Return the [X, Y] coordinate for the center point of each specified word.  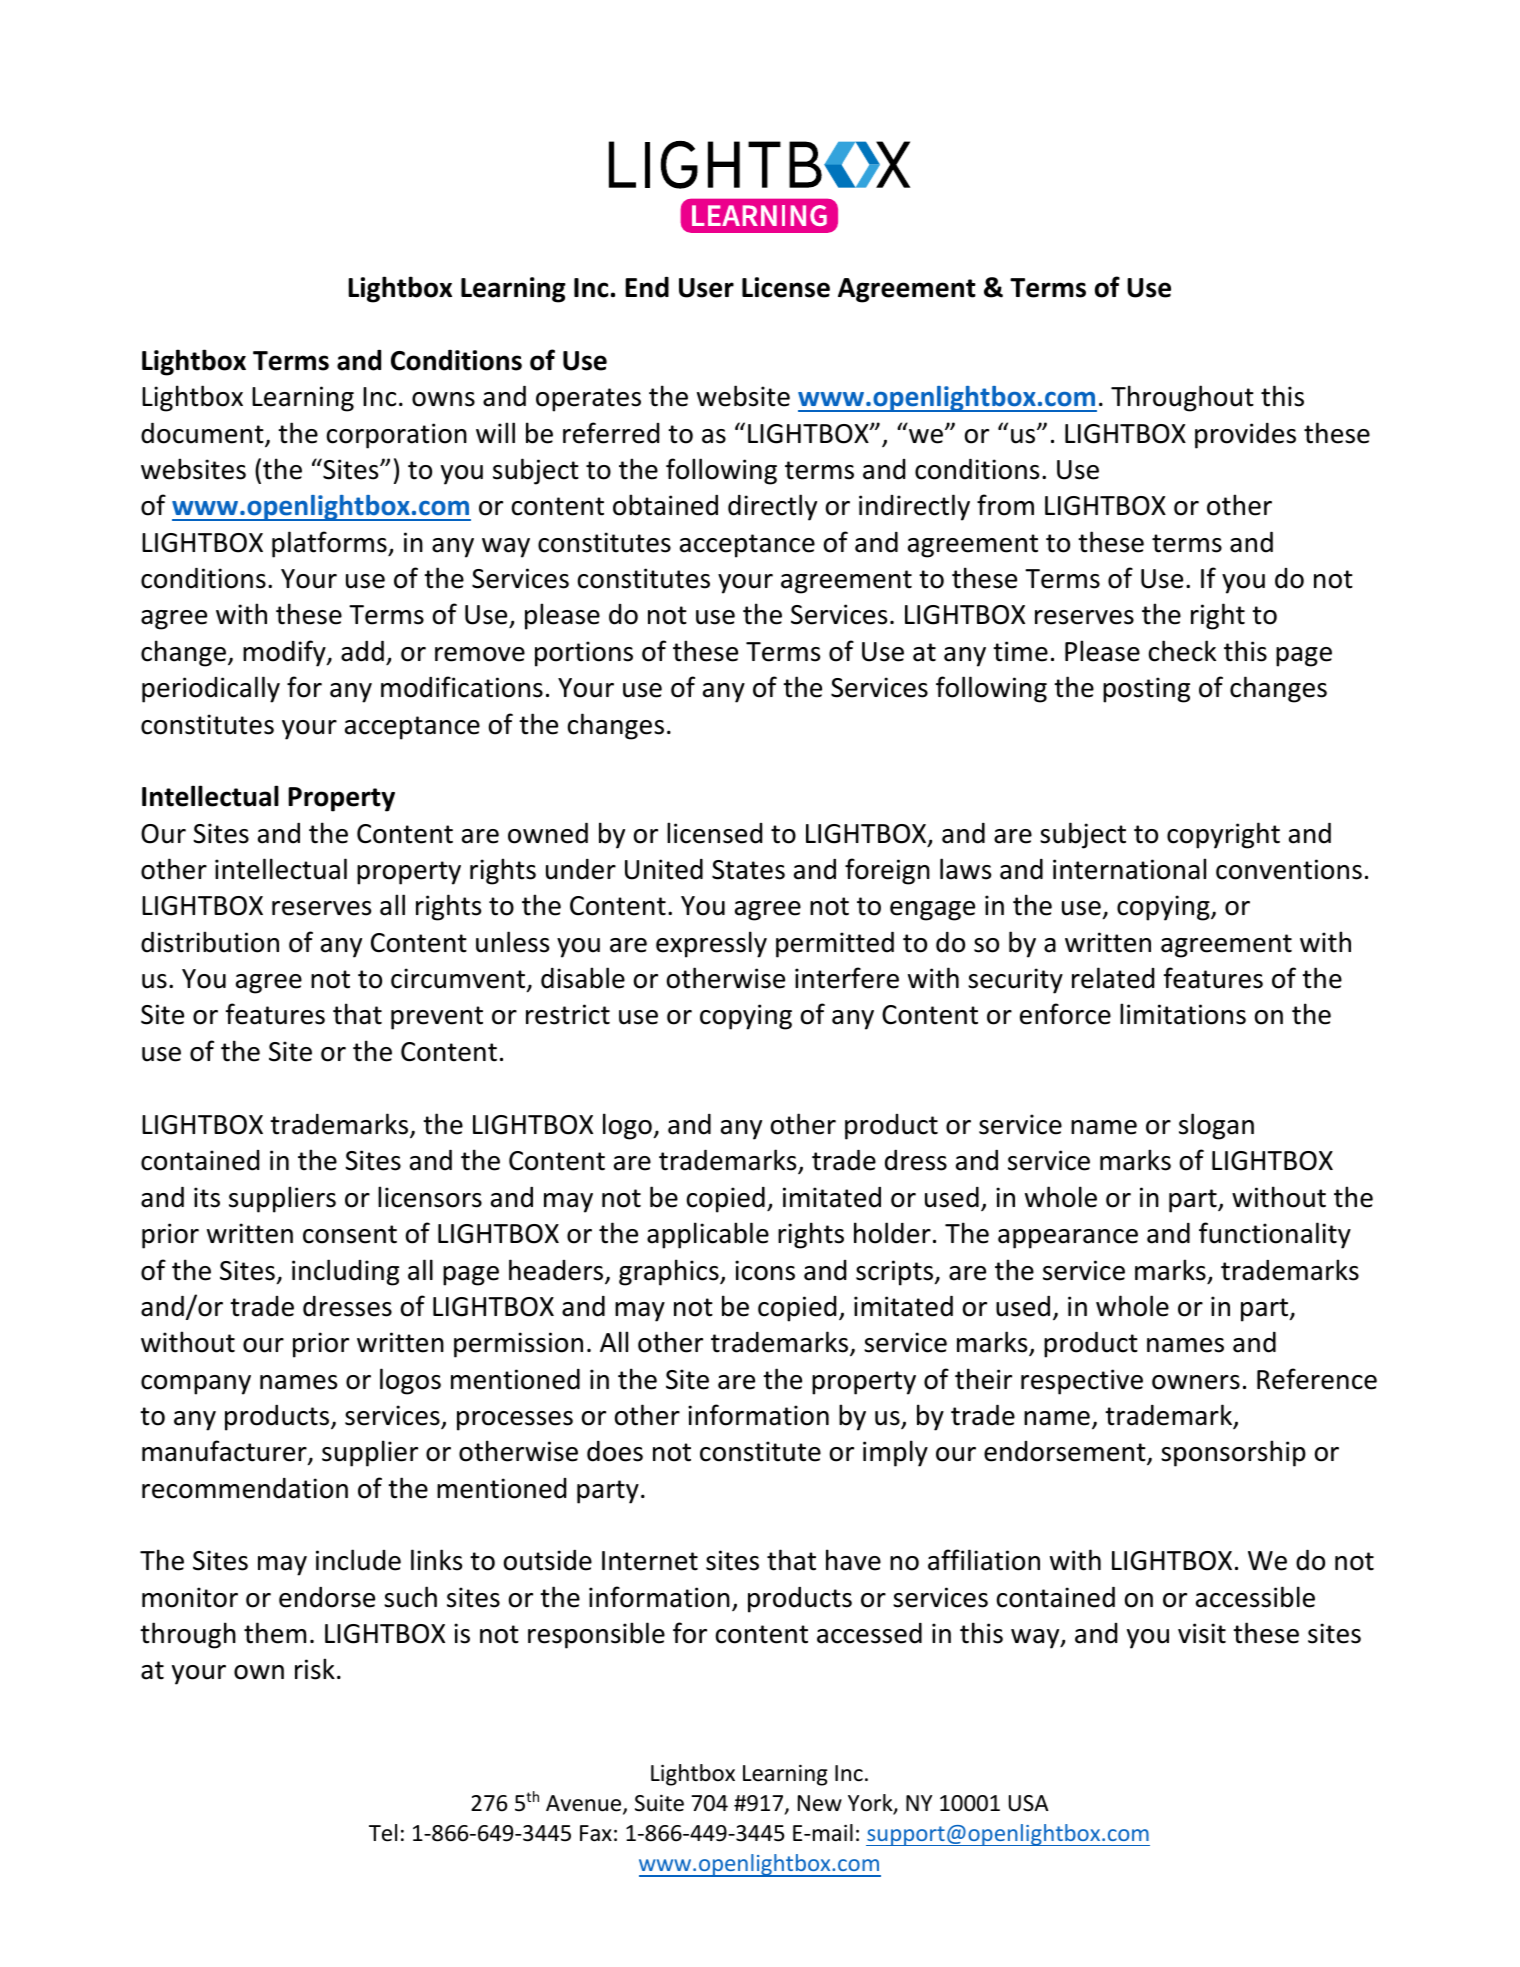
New [820, 1803]
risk [315, 1669]
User [706, 288]
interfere [847, 978]
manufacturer [225, 1452]
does [615, 1451]
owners [1196, 1382]
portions [584, 654]
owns [443, 399]
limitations [1183, 1014]
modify [285, 653]
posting [1146, 690]
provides [1245, 436]
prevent [437, 1018]
